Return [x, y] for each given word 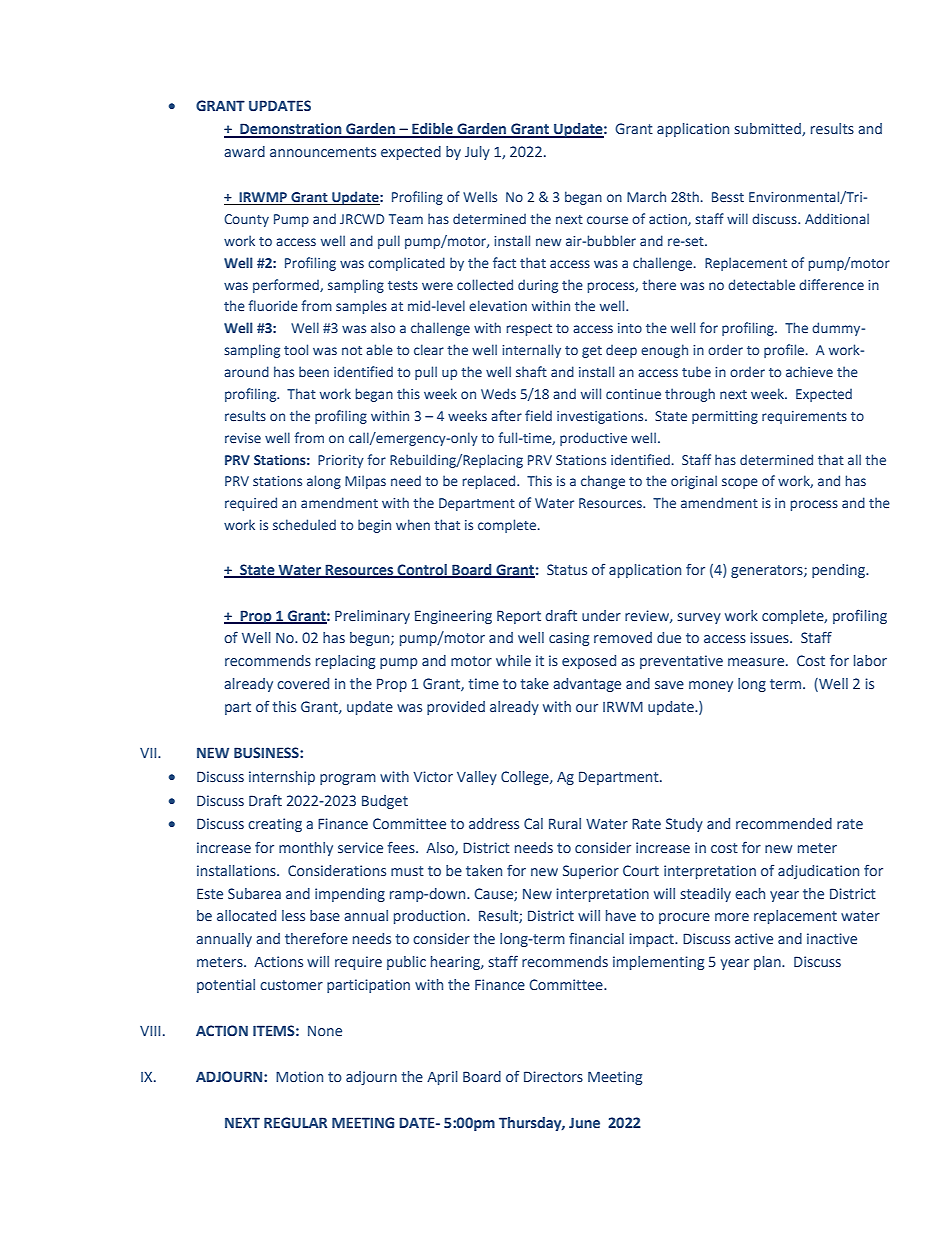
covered [303, 683]
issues [770, 637]
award [244, 151]
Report [519, 617]
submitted [769, 129]
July [477, 153]
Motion [299, 1076]
